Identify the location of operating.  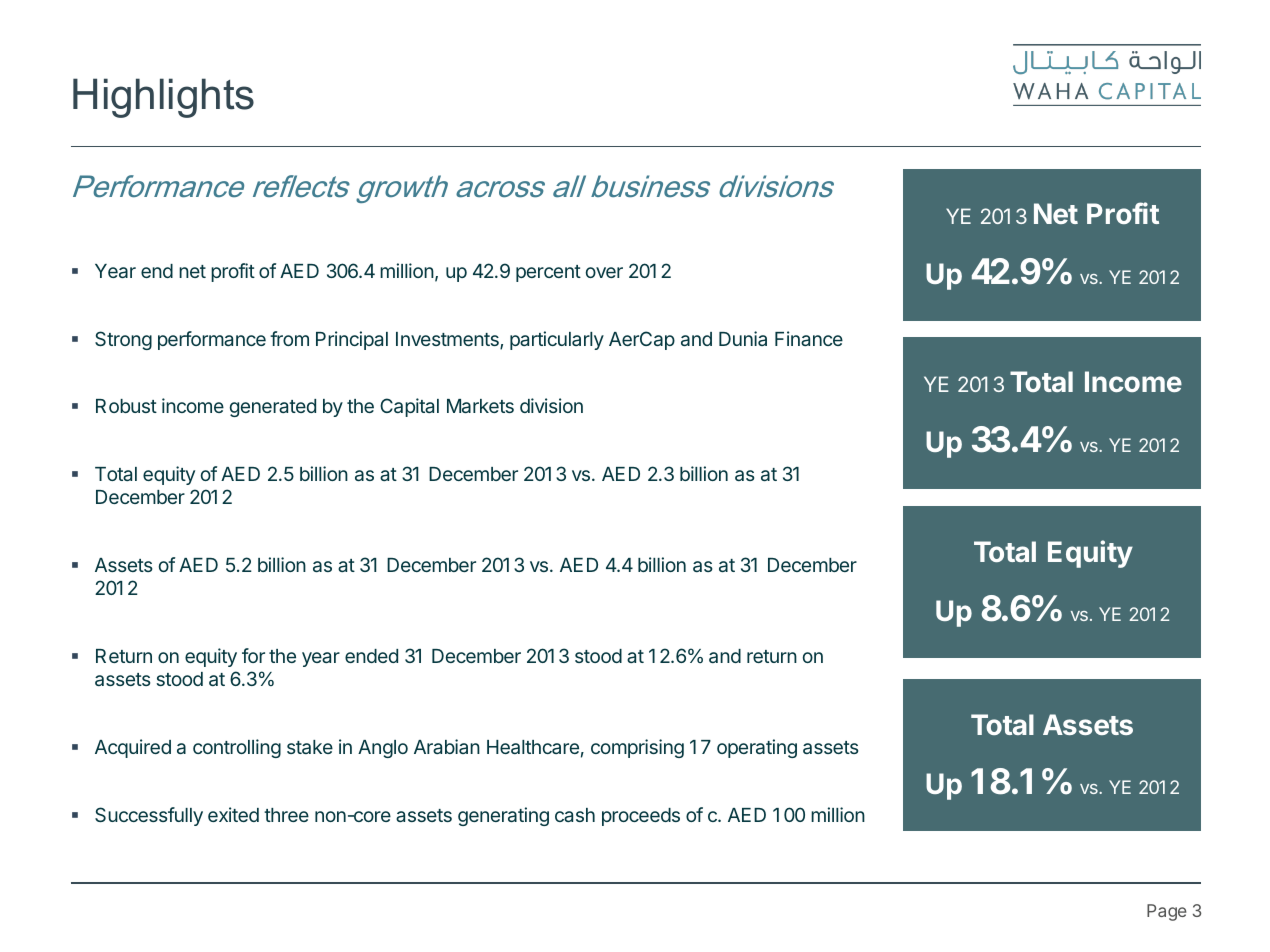
(757, 748).
